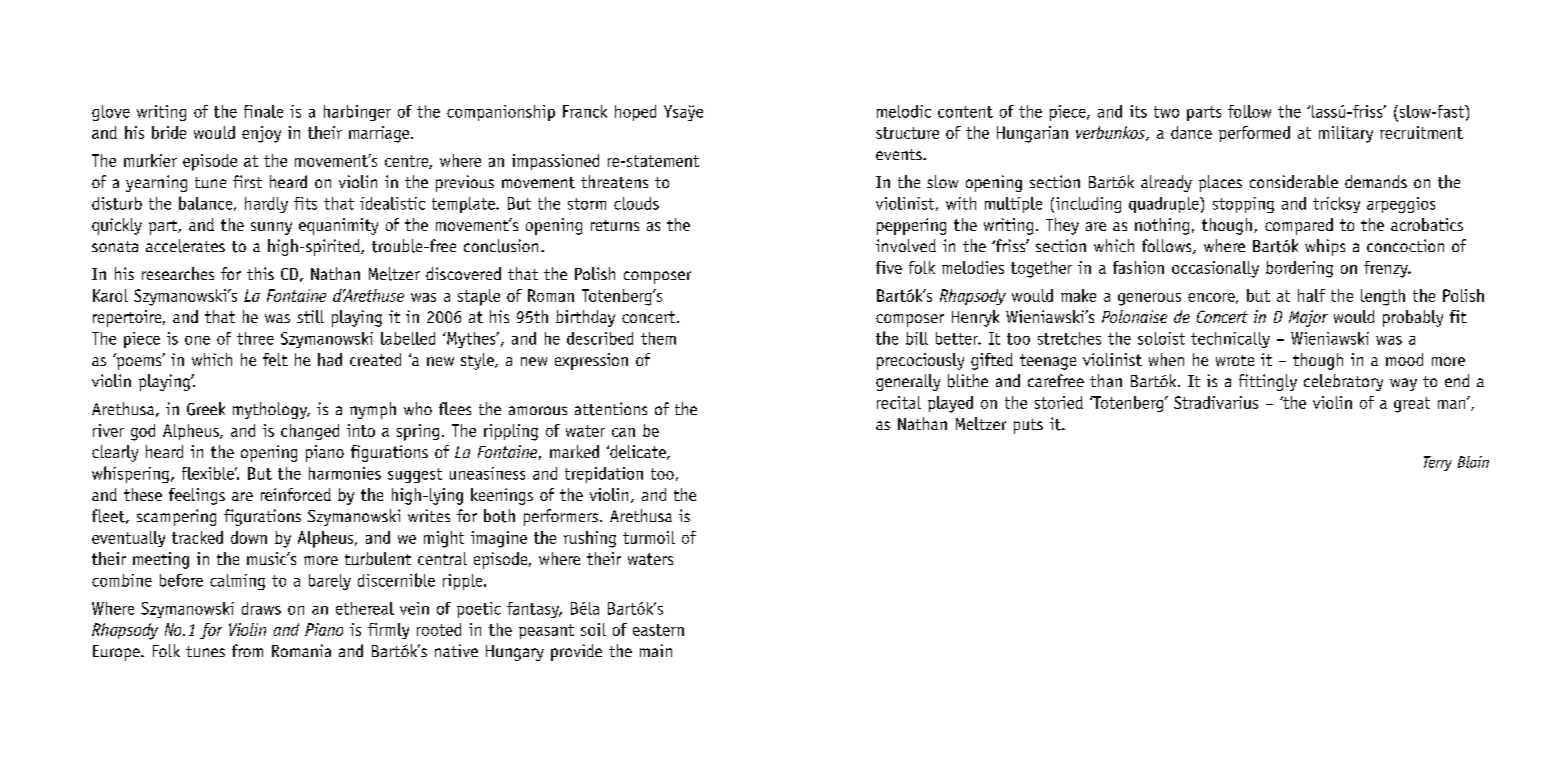 The height and width of the image is (783, 1568). What do you see at coordinates (656, 650) in the image?
I see `main` at bounding box center [656, 650].
